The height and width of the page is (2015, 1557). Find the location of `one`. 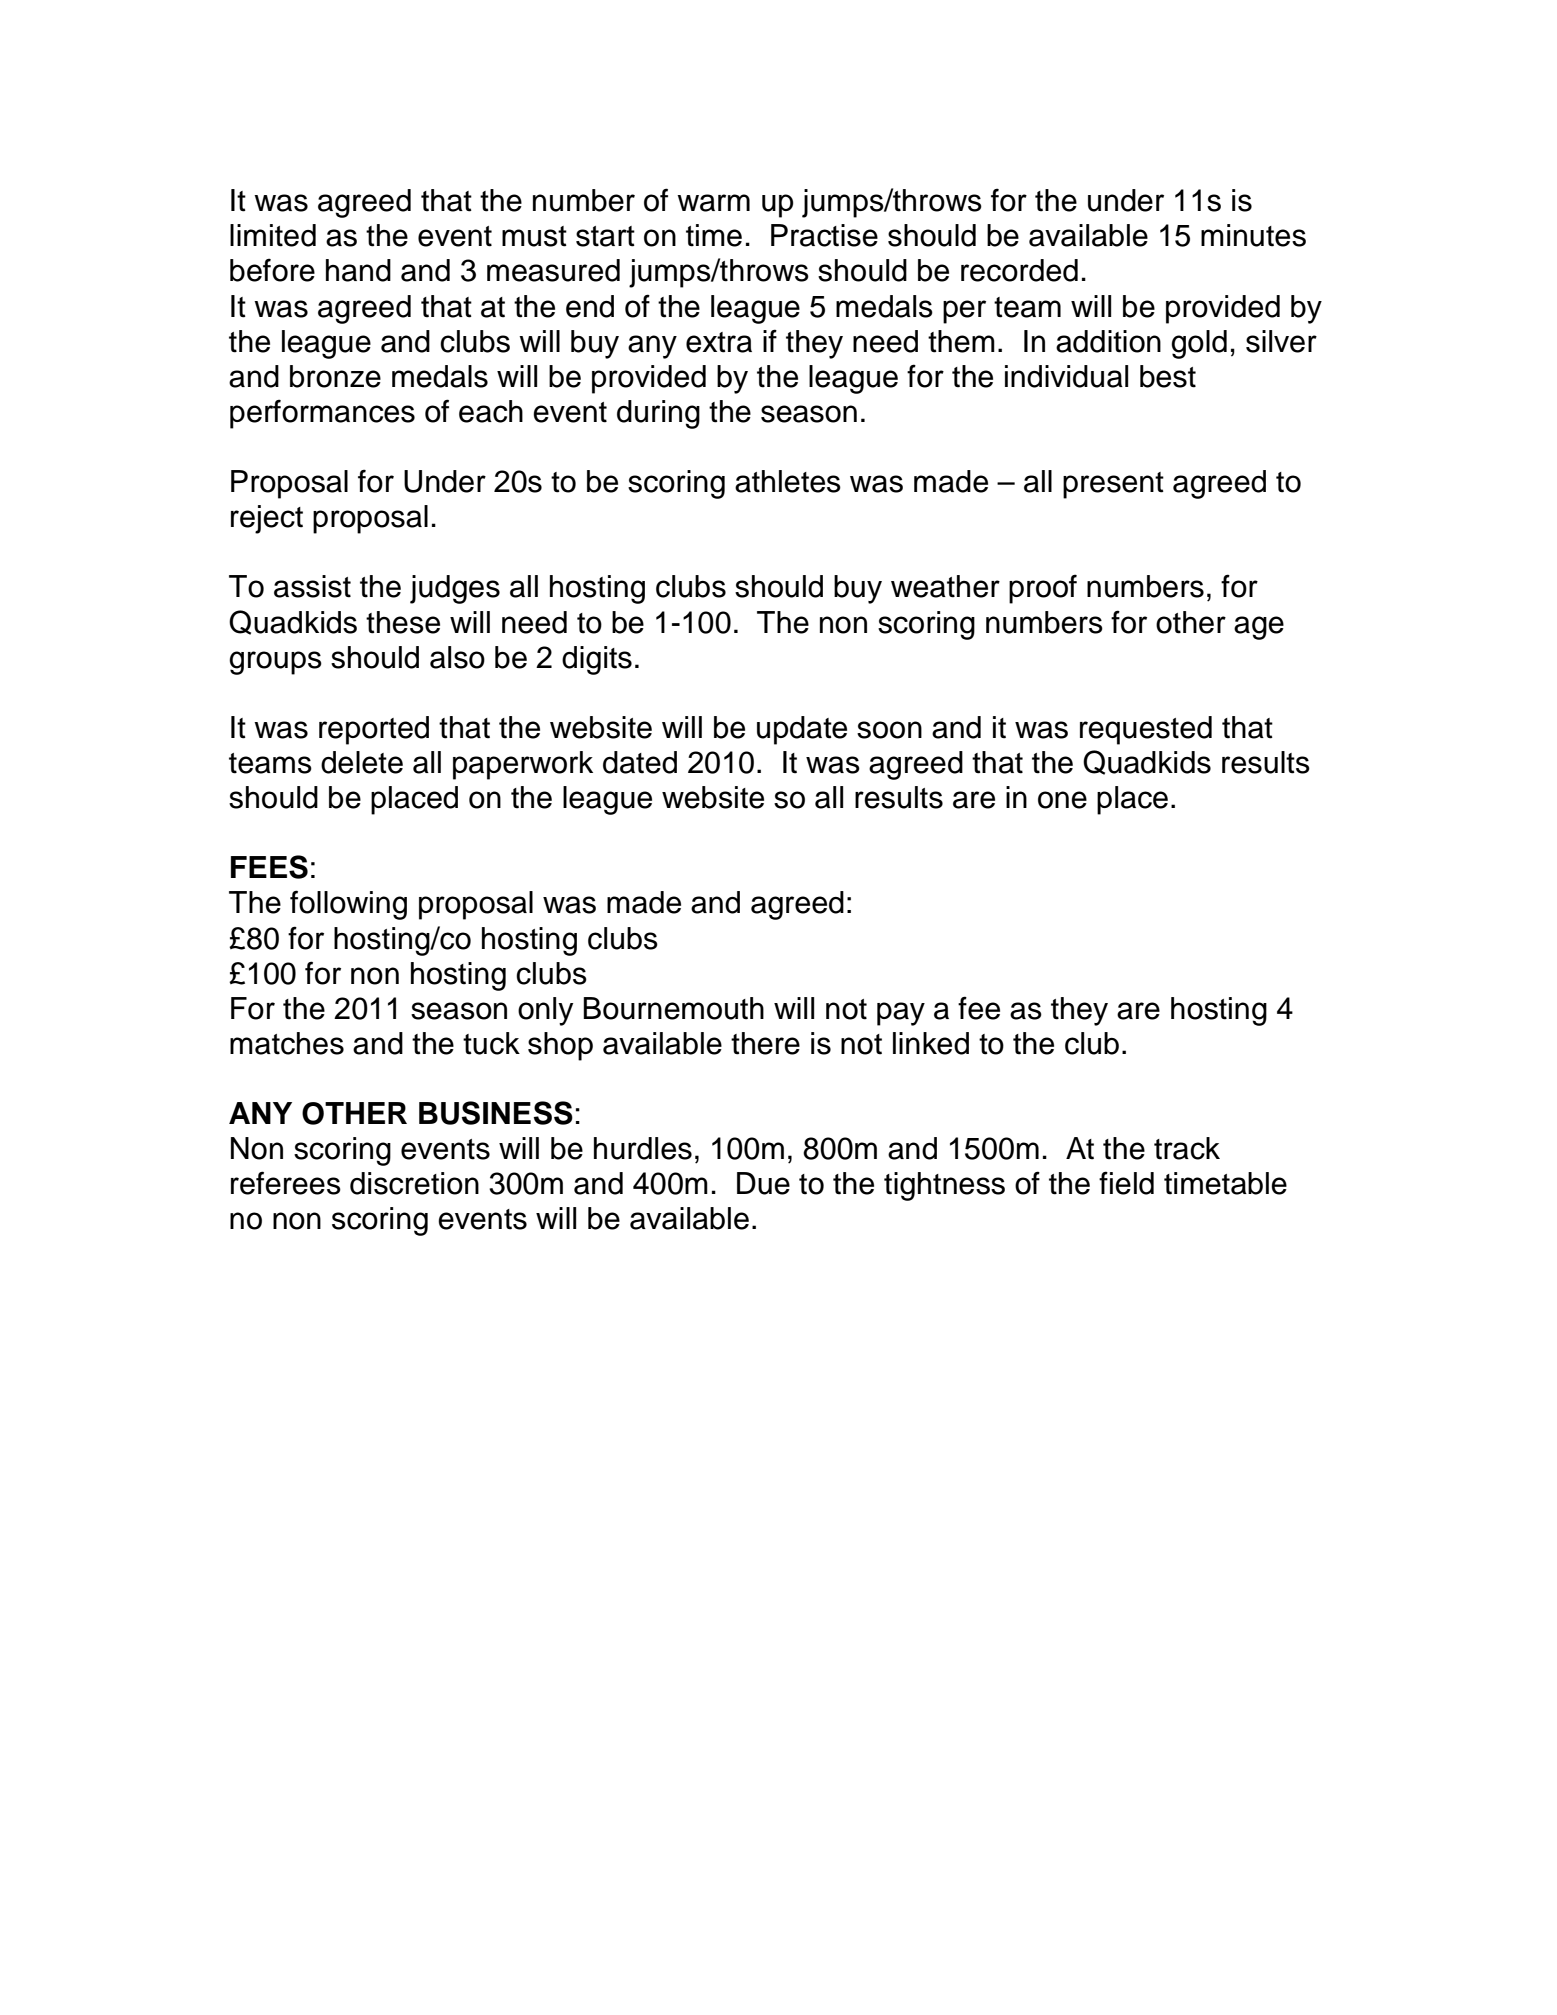

one is located at coordinates (1062, 800).
